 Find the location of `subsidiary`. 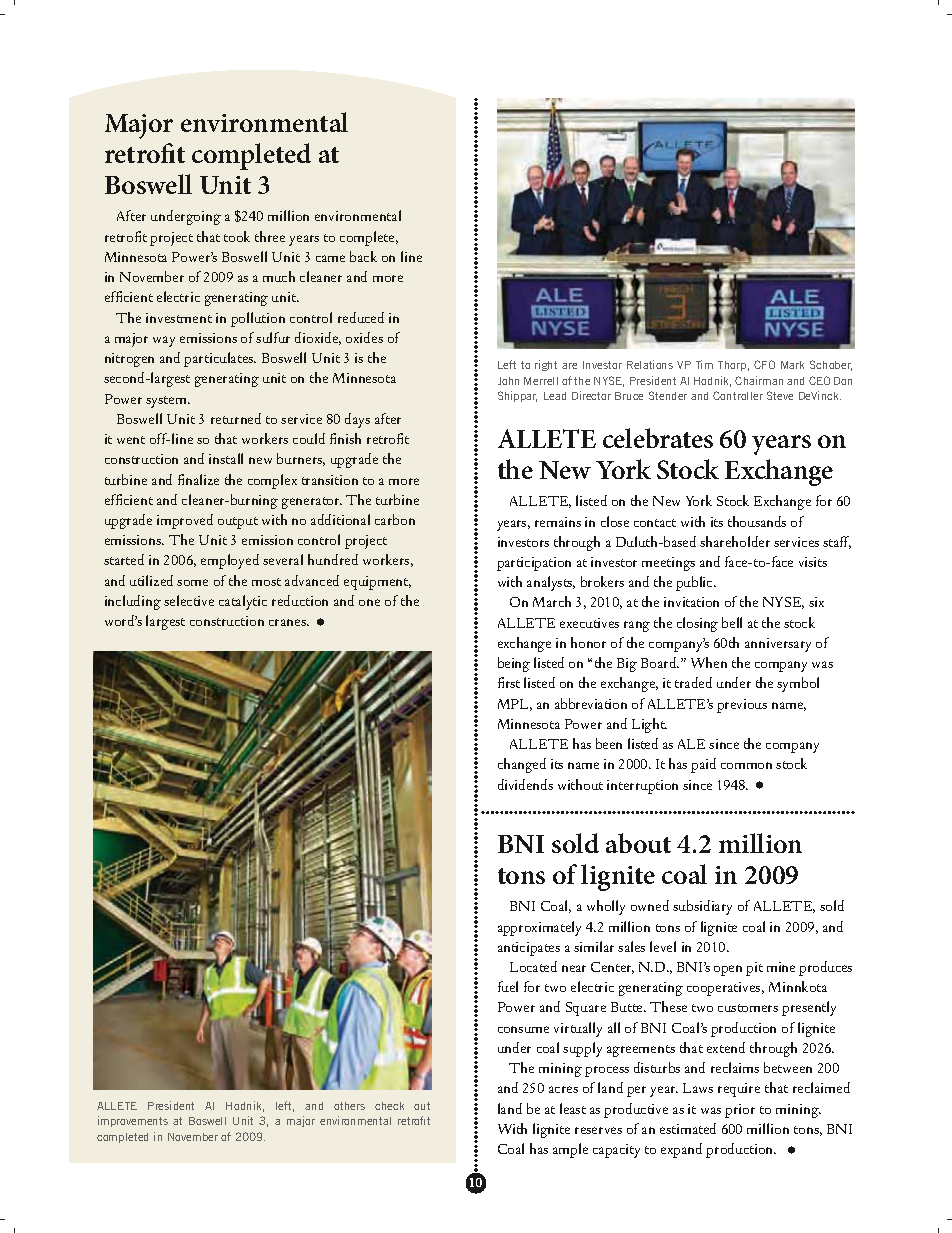

subsidiary is located at coordinates (702, 907).
